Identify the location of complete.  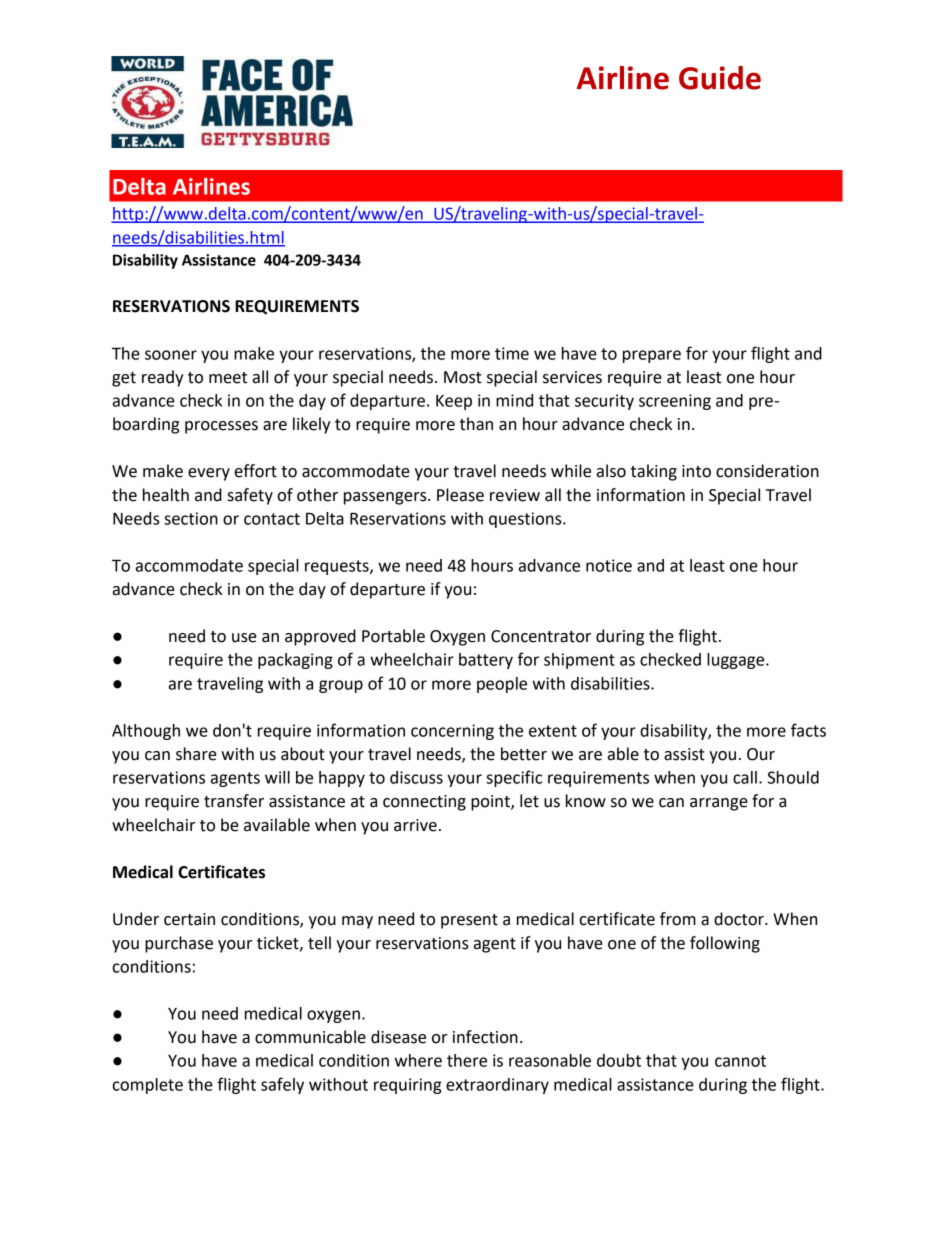
(148, 1086).
